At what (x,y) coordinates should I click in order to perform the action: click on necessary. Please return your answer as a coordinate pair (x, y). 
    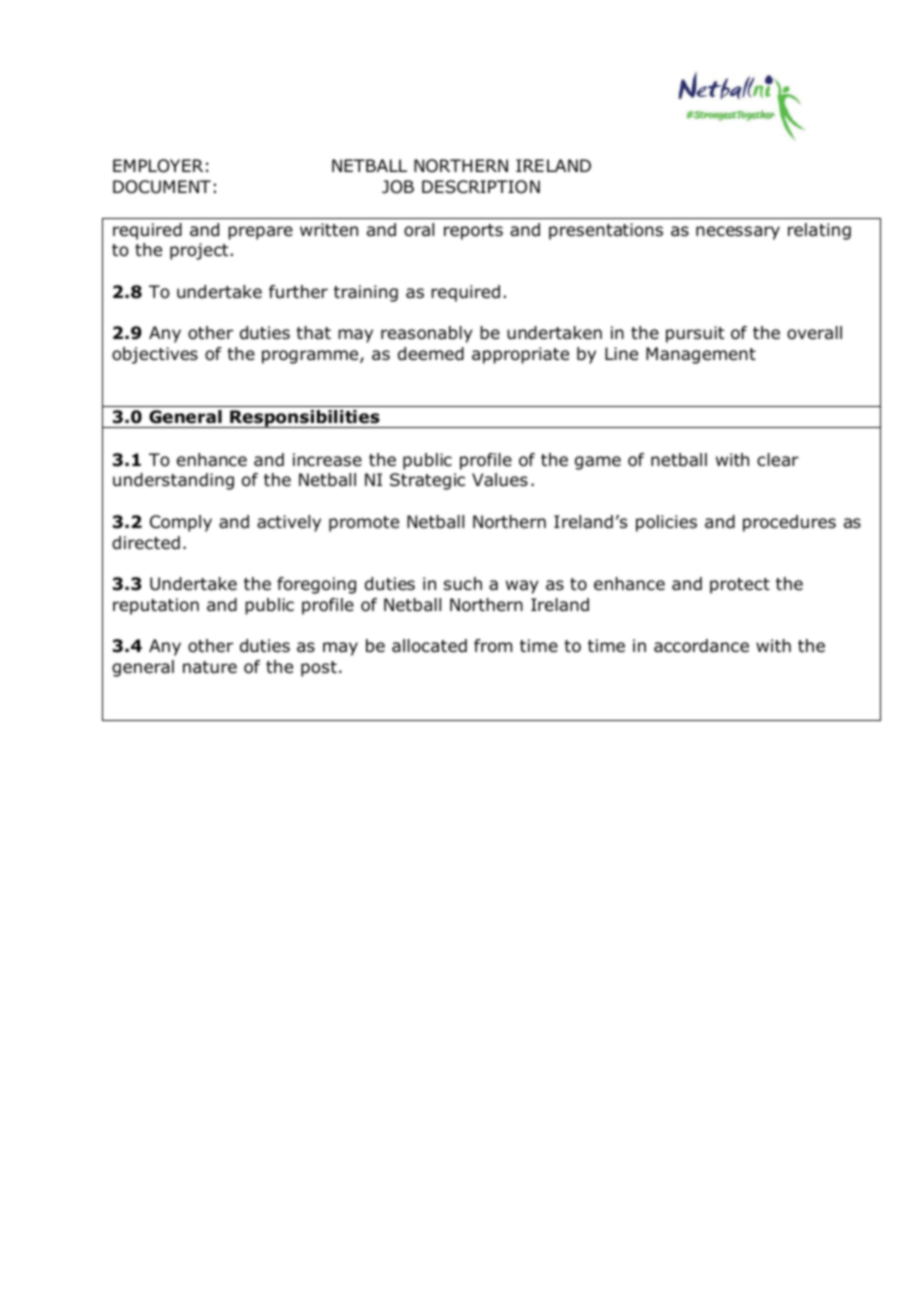
    Looking at the image, I should click on (738, 233).
